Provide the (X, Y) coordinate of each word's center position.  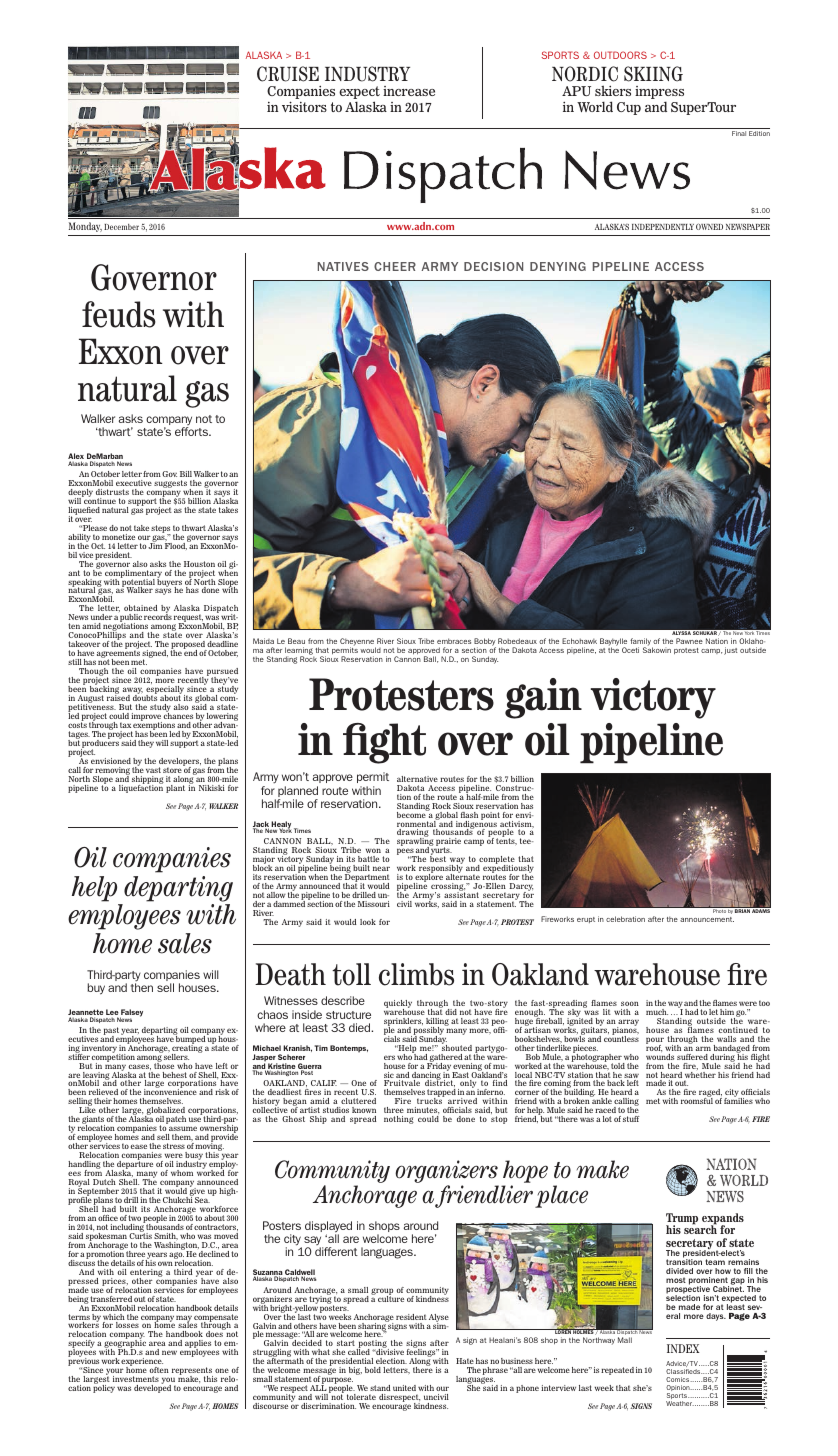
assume (183, 1128)
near (381, 868)
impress (659, 94)
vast (153, 770)
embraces (454, 641)
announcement (707, 919)
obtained (141, 608)
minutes (423, 1110)
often (159, 1370)
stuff (631, 1119)
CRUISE (288, 74)
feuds (119, 314)
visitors (304, 106)
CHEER (395, 266)
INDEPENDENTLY (663, 227)
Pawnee (689, 641)
